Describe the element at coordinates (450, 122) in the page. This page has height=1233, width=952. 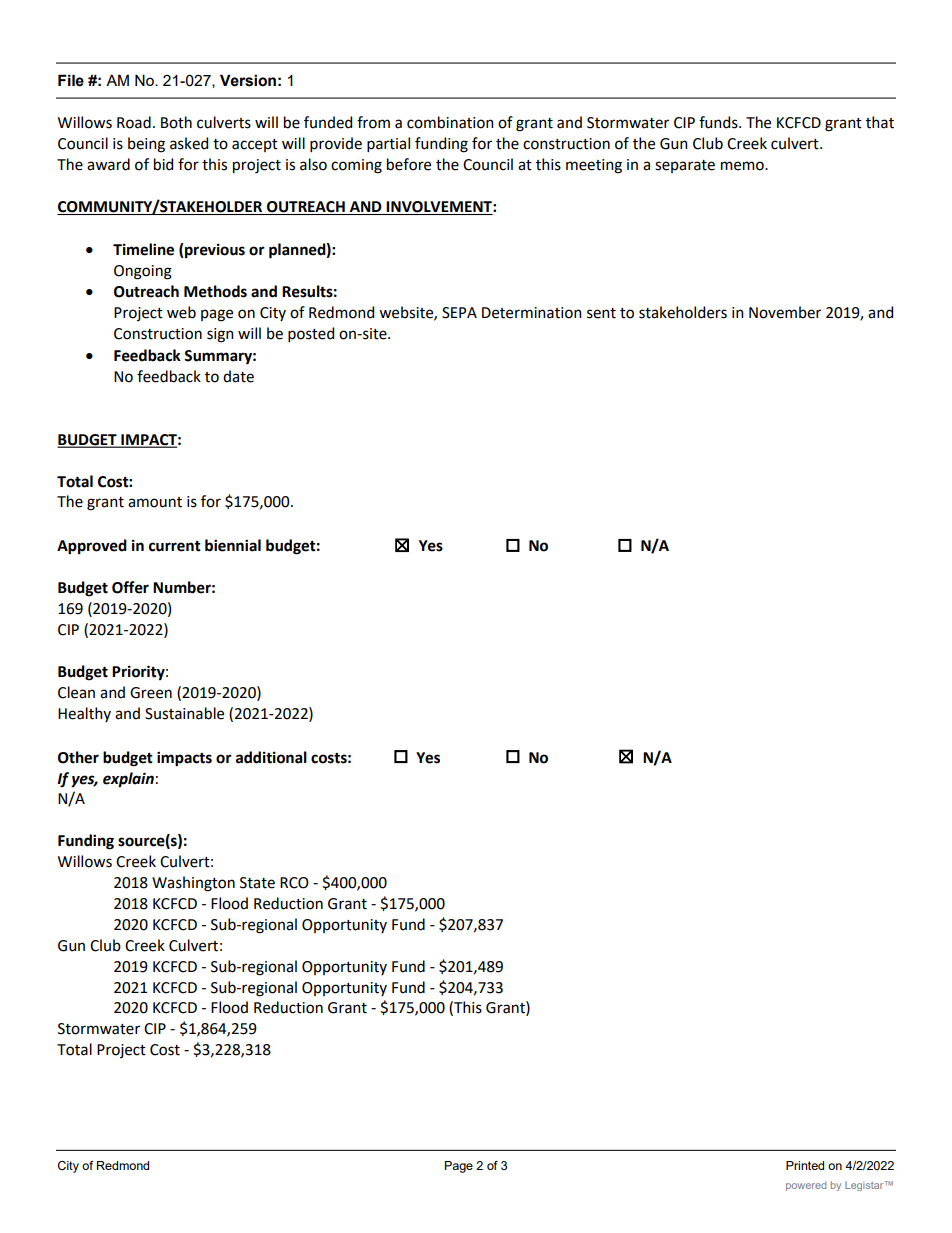
I see `combination` at that location.
